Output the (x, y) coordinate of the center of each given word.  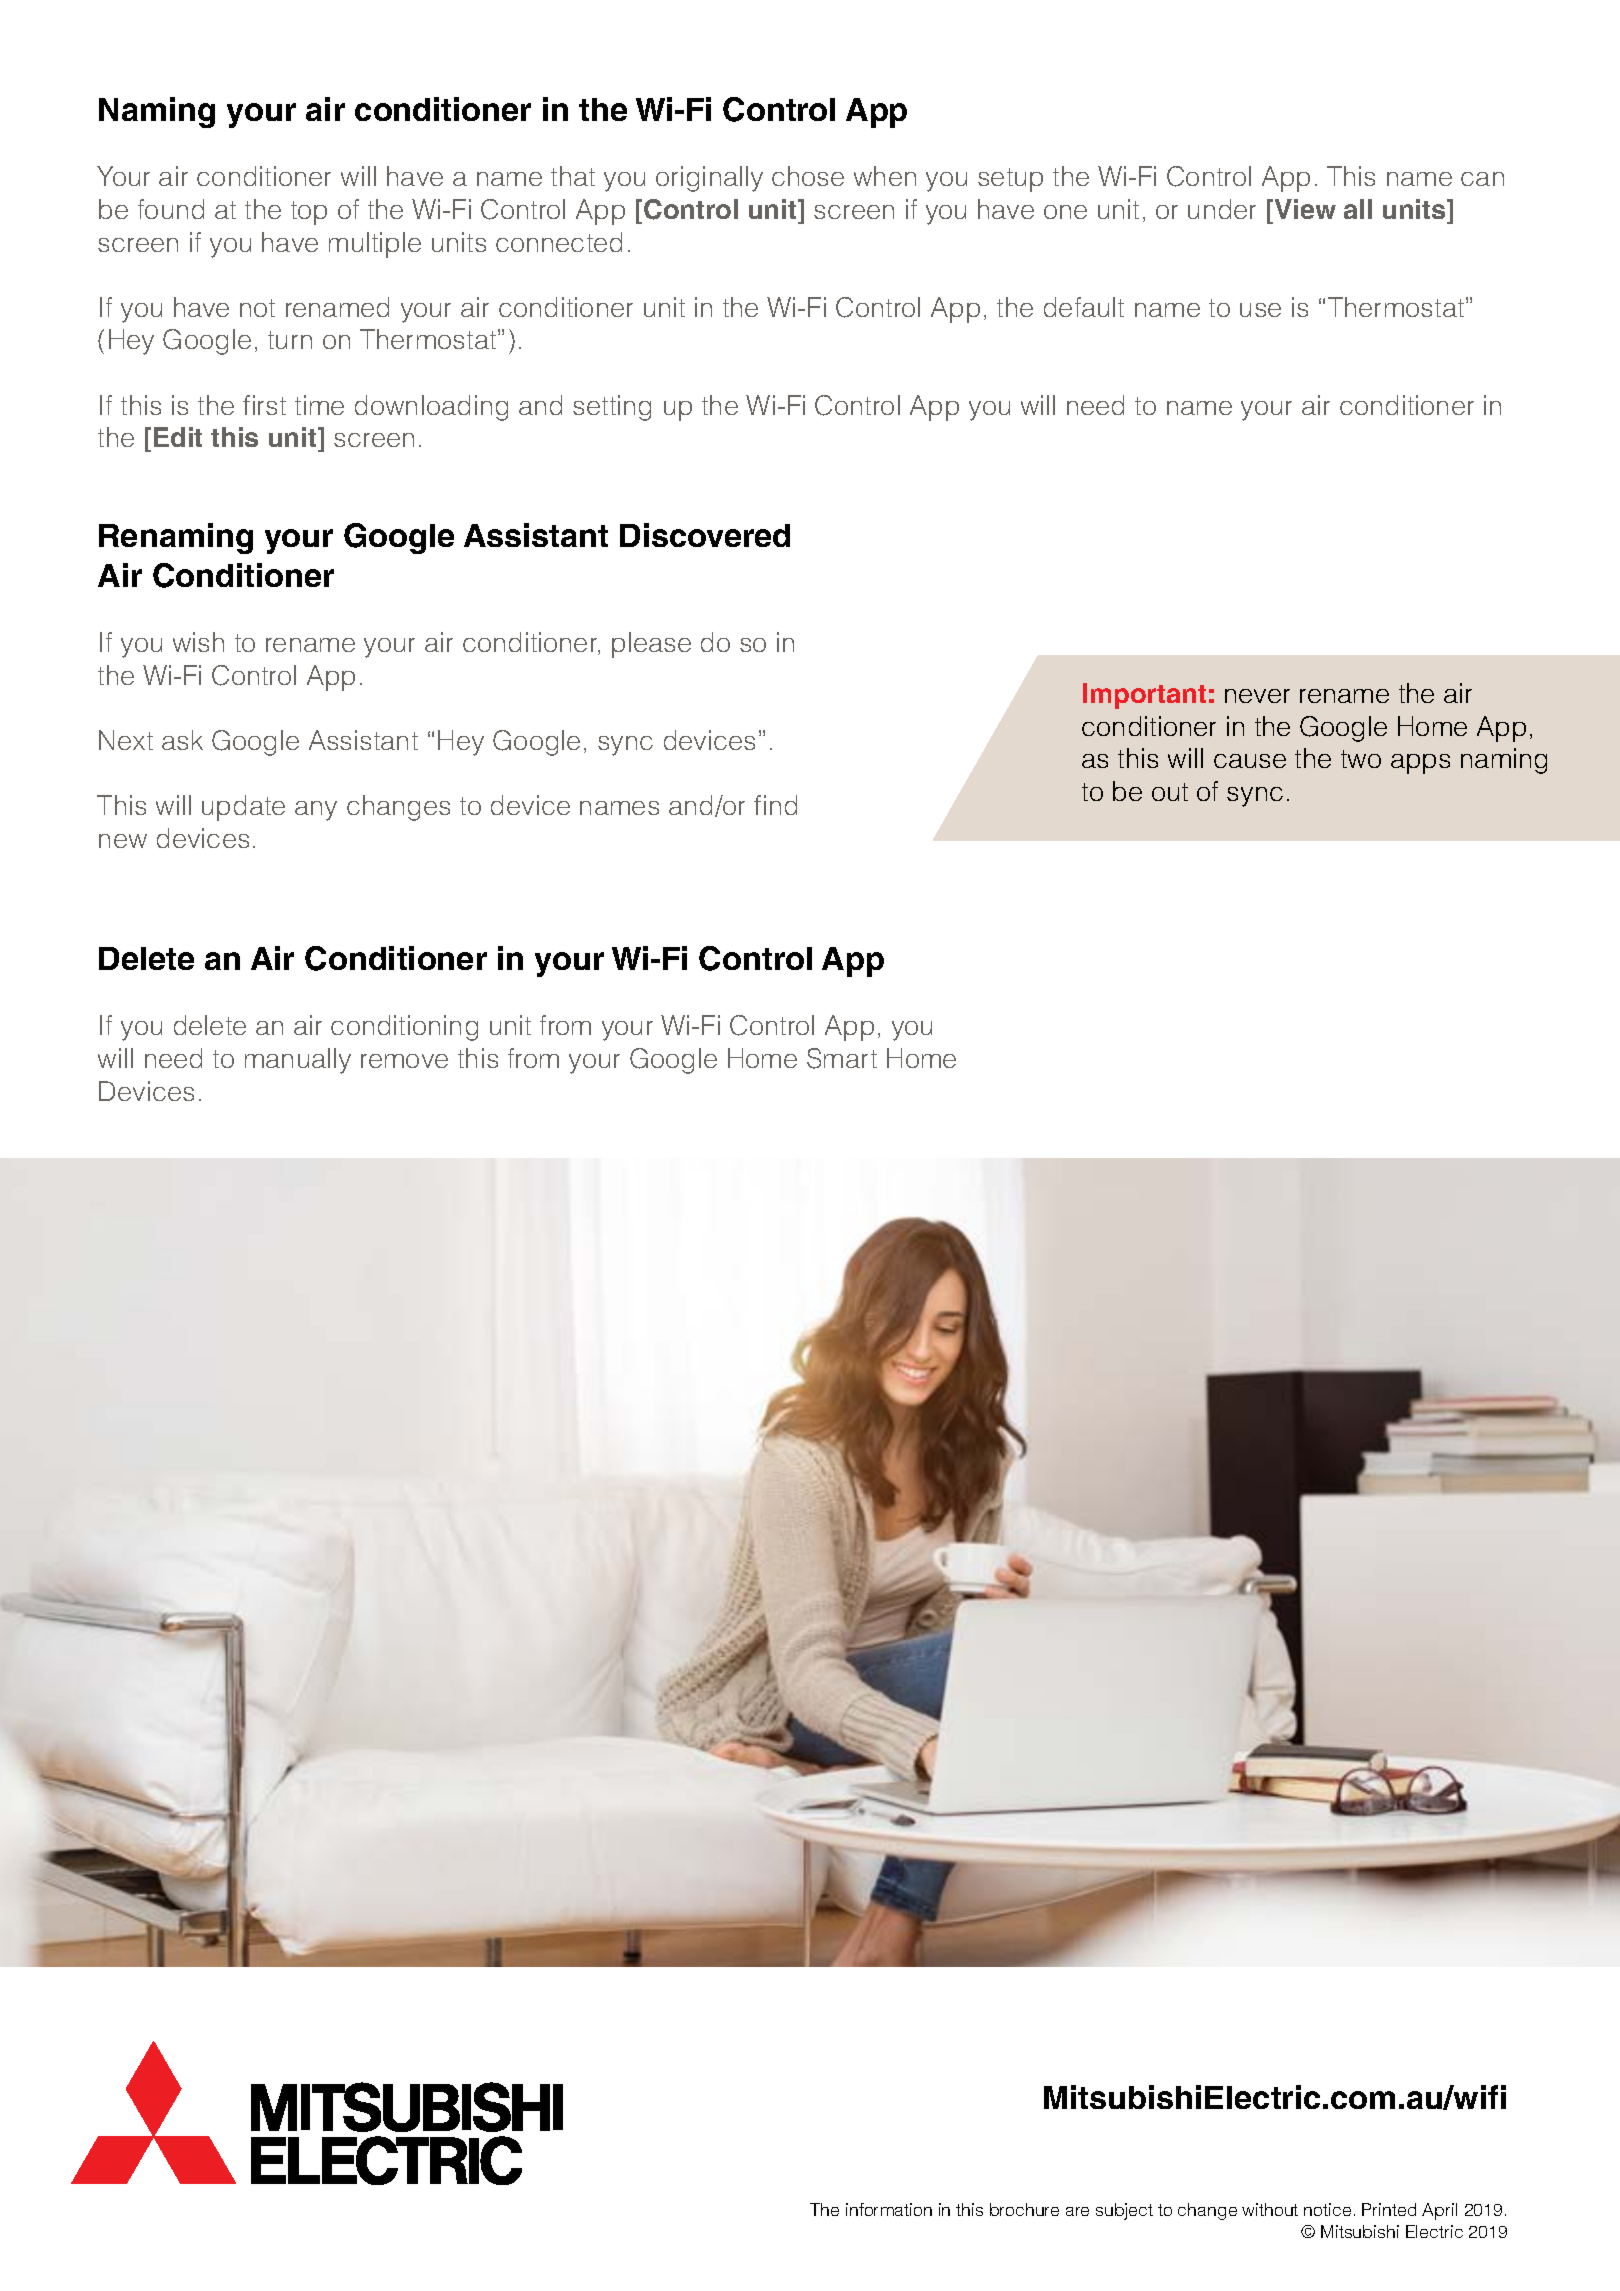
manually (298, 1061)
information (889, 2209)
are (1077, 2211)
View (1305, 209)
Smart (842, 1058)
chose (808, 176)
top (309, 213)
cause (1250, 761)
